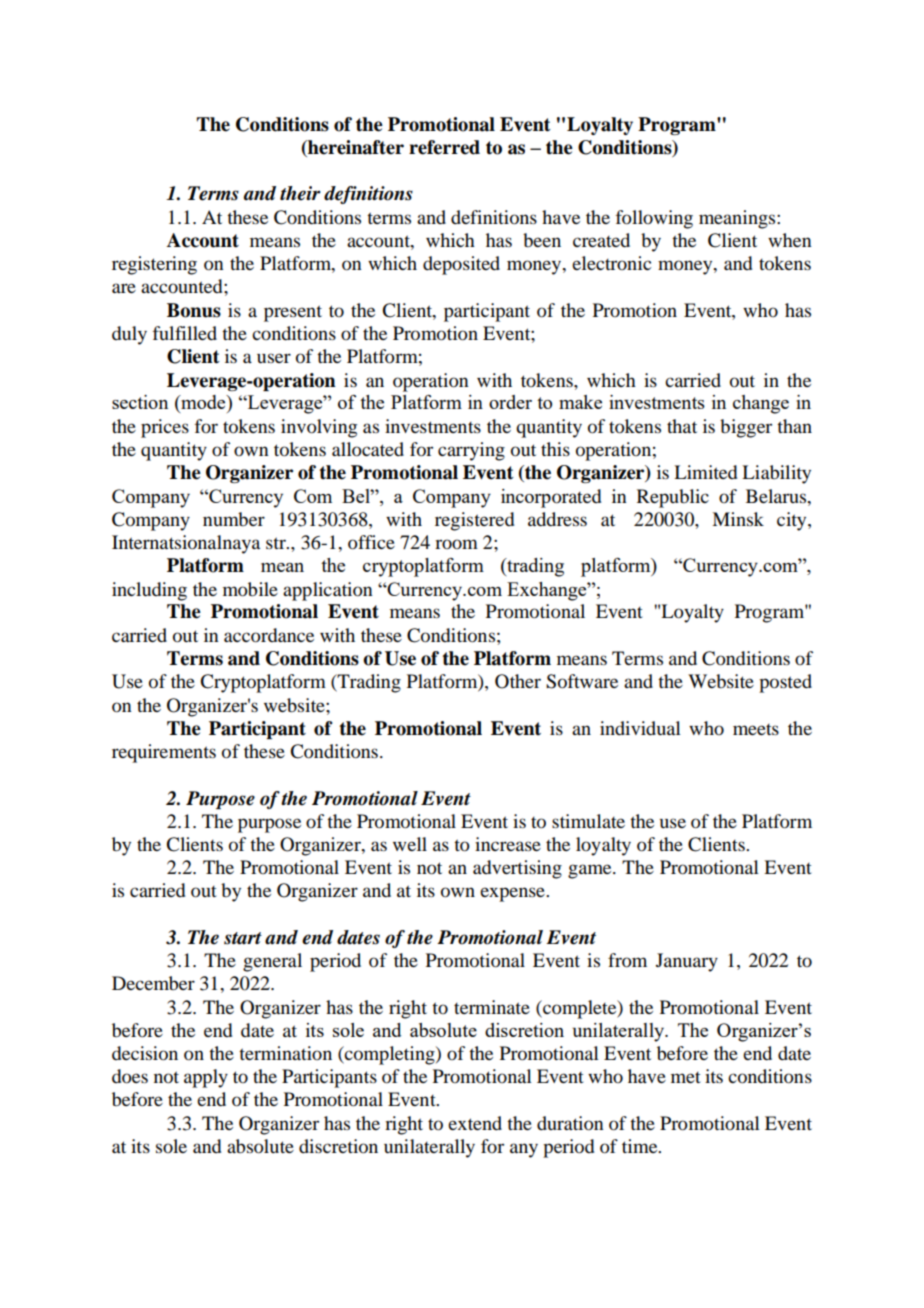  I want to click on increase, so click(508, 844).
